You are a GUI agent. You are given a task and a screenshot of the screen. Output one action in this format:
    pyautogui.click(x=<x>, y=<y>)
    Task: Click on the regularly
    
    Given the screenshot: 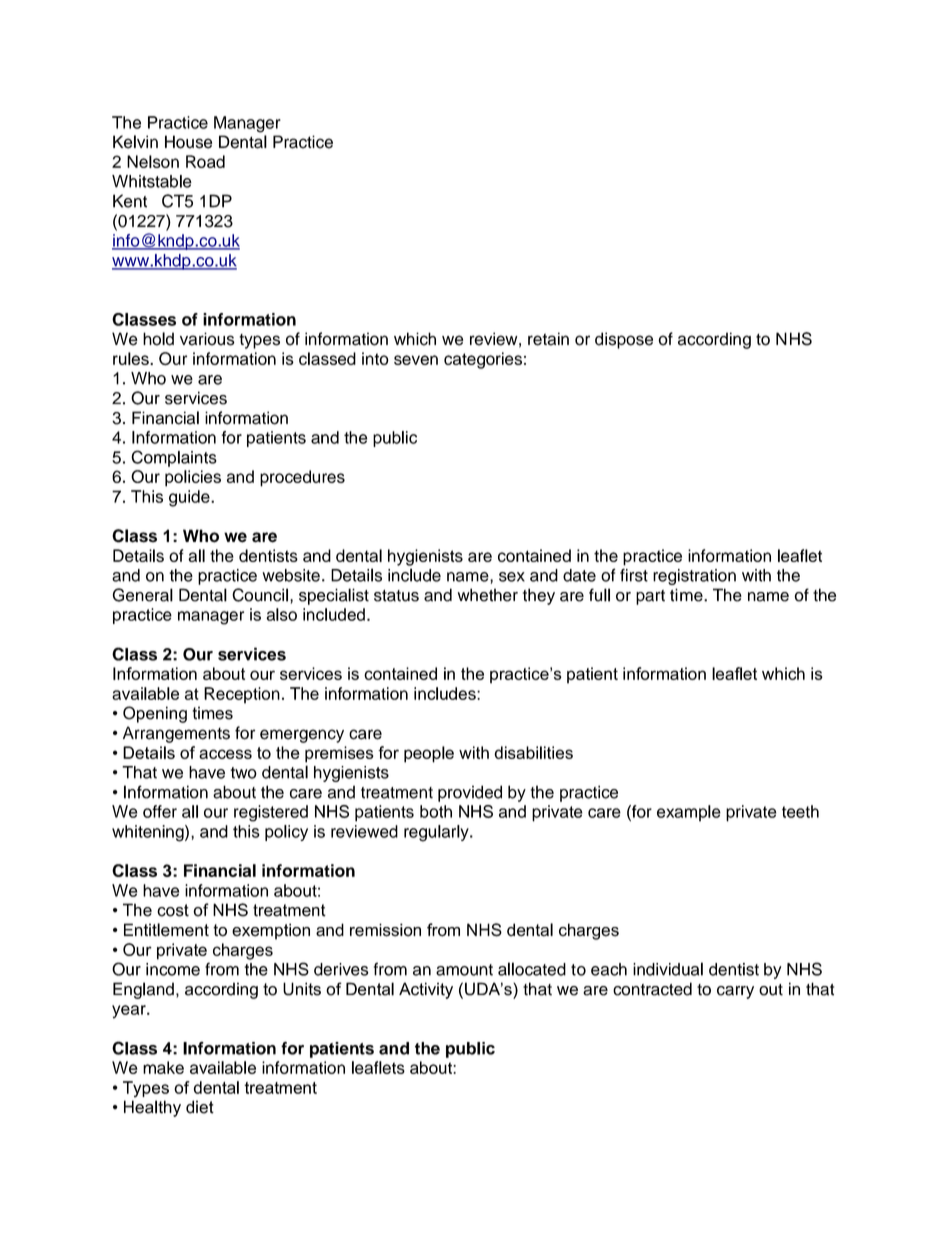 What is the action you would take?
    pyautogui.click(x=437, y=833)
